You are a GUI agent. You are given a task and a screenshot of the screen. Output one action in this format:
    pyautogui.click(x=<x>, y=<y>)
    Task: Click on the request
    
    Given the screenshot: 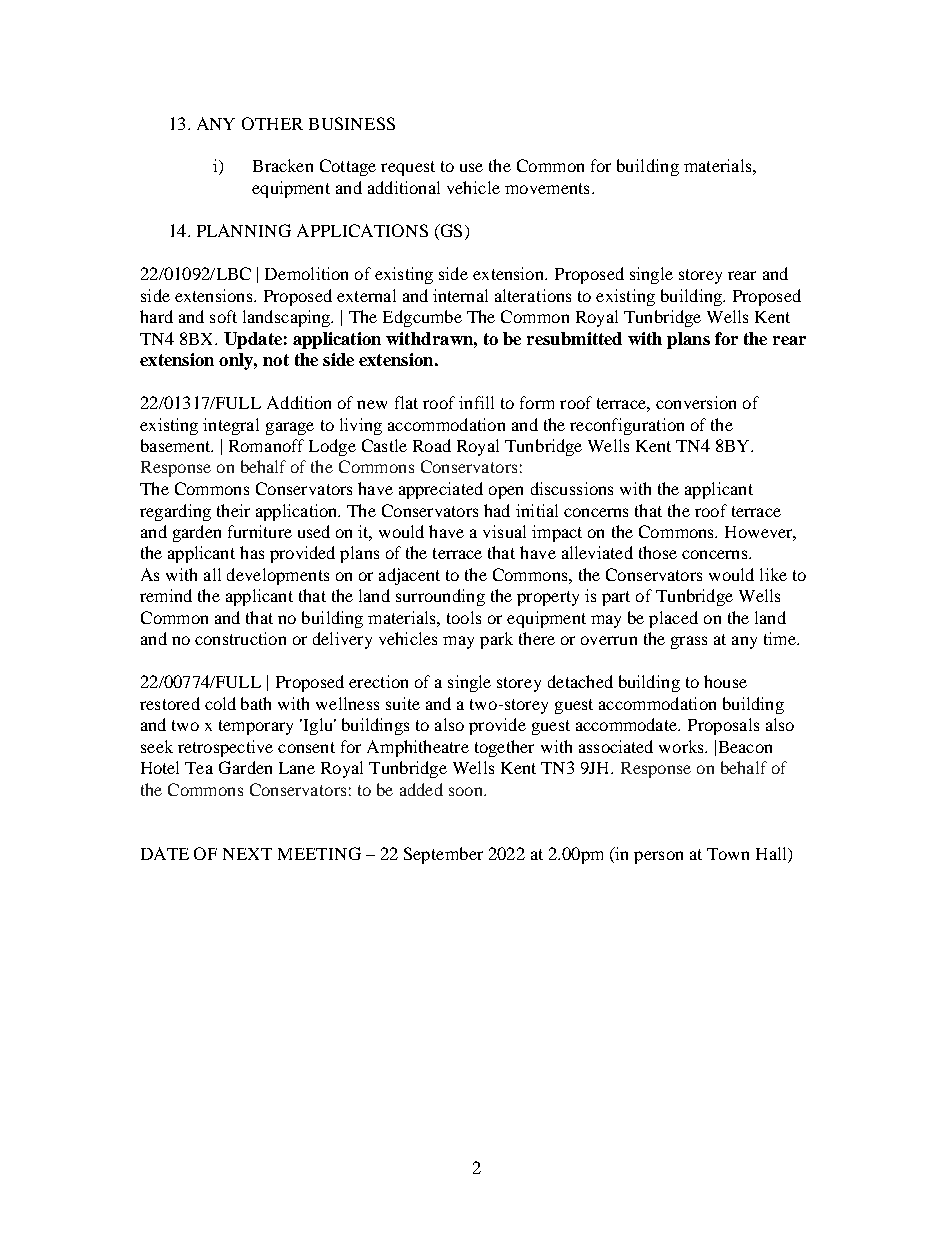 What is the action you would take?
    pyautogui.click(x=408, y=168)
